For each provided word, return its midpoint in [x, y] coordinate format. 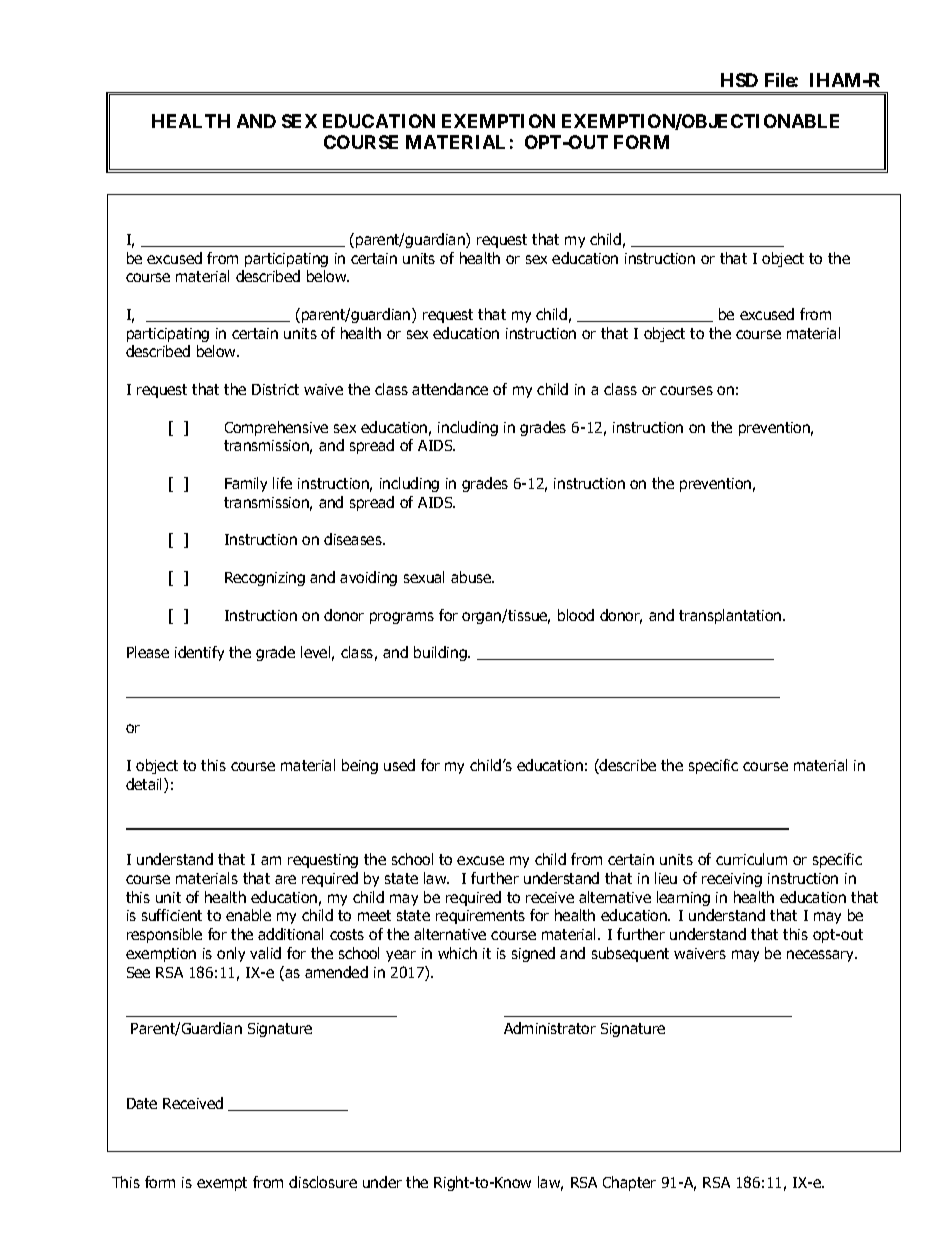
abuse [472, 577]
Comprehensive [276, 428]
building [441, 653]
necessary [822, 956]
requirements [480, 917]
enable [248, 915]
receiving [732, 880]
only [231, 954]
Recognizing [265, 579]
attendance [450, 389]
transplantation [731, 616]
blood [576, 615]
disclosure [323, 1182]
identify [199, 653]
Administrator [550, 1028]
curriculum [751, 859]
